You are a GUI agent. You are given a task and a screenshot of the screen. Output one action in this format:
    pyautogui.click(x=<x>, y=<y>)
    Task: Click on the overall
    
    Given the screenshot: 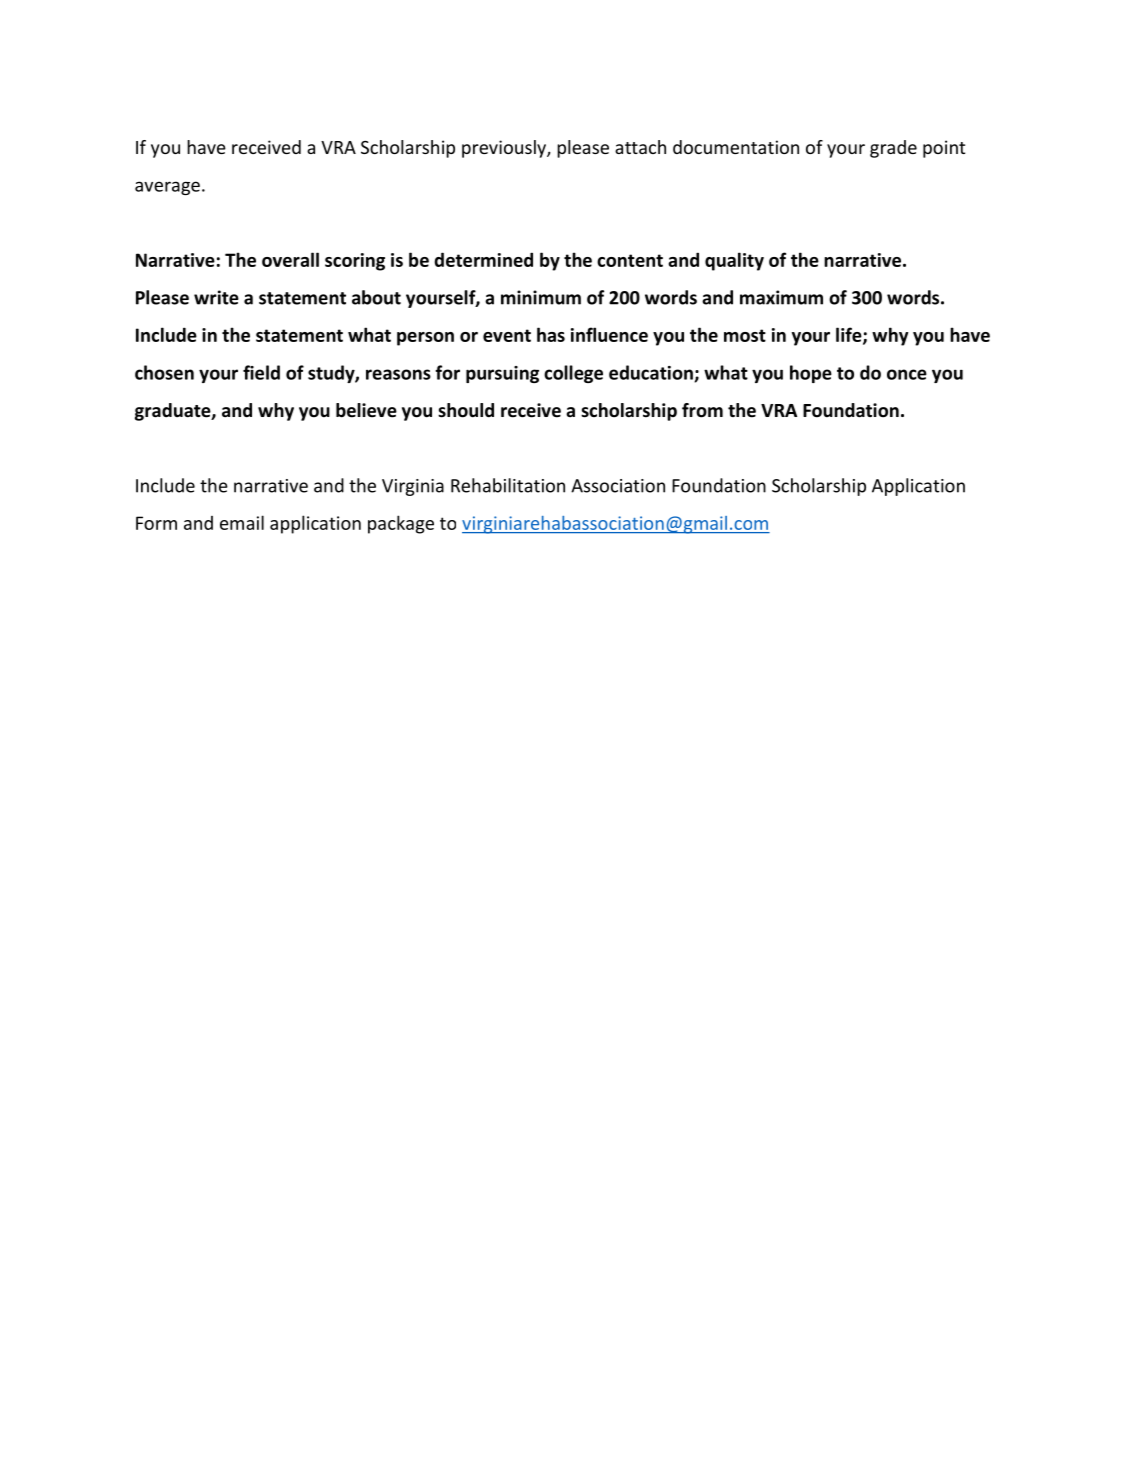 What is the action you would take?
    pyautogui.click(x=290, y=259)
